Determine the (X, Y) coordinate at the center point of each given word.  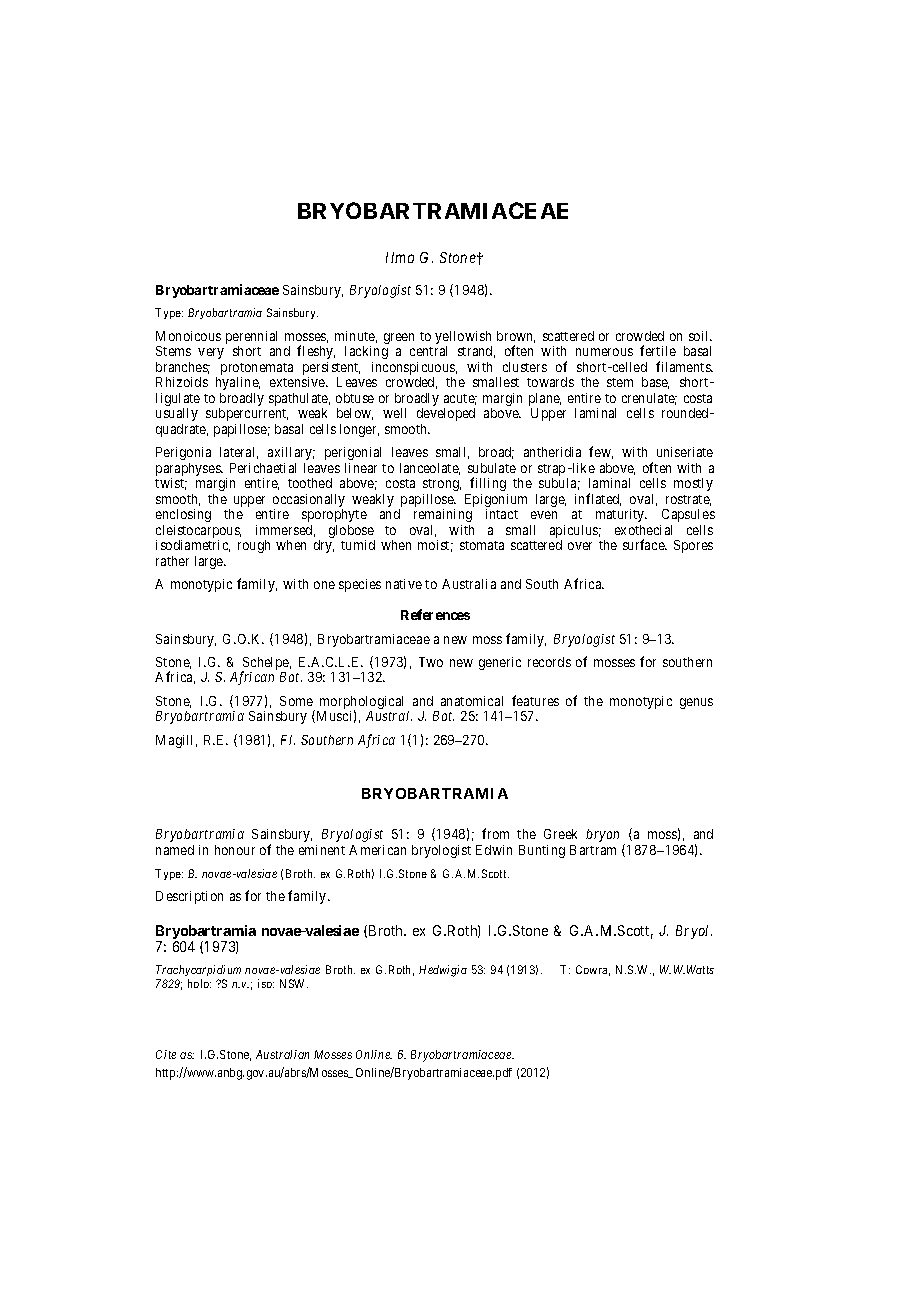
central (428, 351)
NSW (294, 983)
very (211, 353)
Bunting (542, 851)
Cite (166, 1054)
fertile (658, 350)
